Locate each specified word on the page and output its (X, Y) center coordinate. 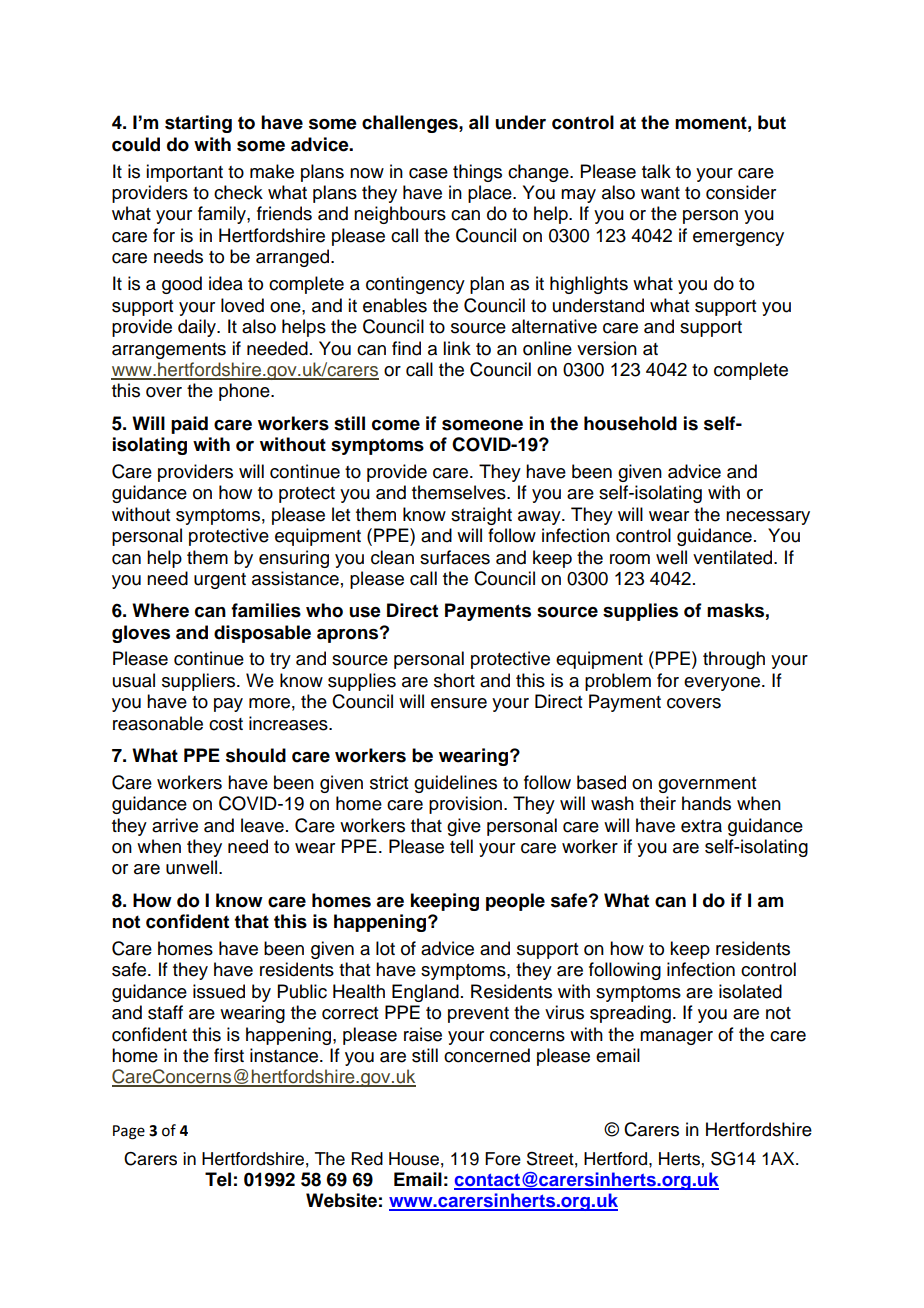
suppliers (200, 682)
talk (656, 171)
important (184, 173)
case (428, 173)
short (454, 680)
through (734, 660)
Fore (503, 1159)
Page (129, 1132)
